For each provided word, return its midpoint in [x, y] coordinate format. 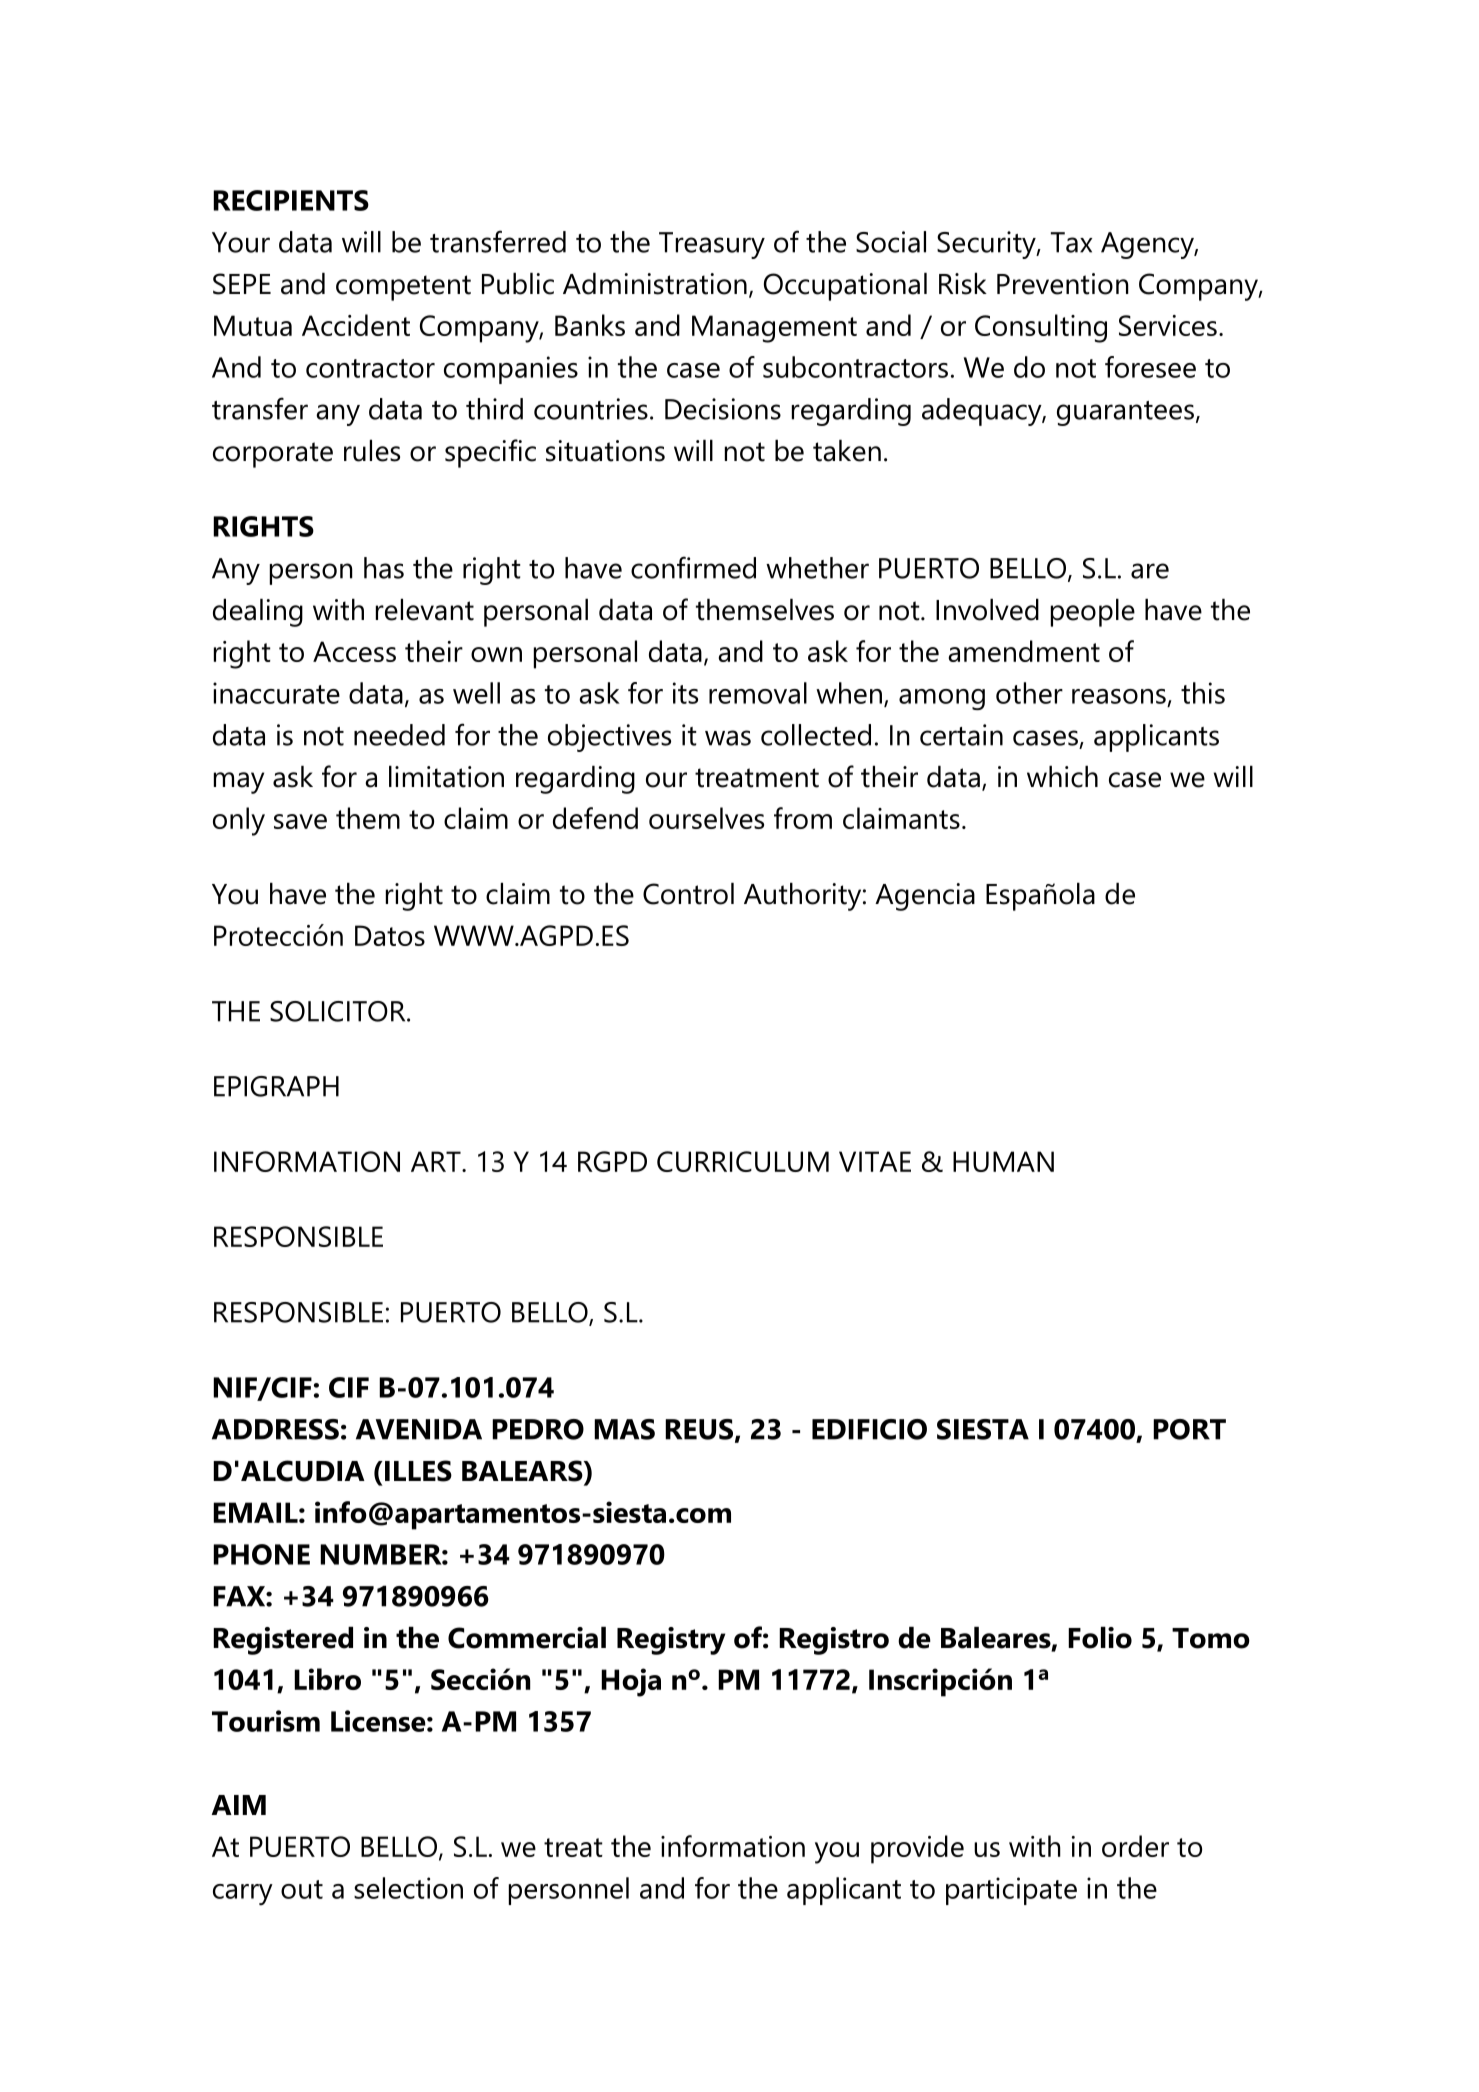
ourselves [706, 818]
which [1062, 777]
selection [408, 1888]
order [1135, 1846]
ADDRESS [275, 1429]
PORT [1189, 1429]
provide [917, 1849]
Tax [1071, 242]
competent [403, 288]
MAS [624, 1429]
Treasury [712, 245]
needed [399, 735]
